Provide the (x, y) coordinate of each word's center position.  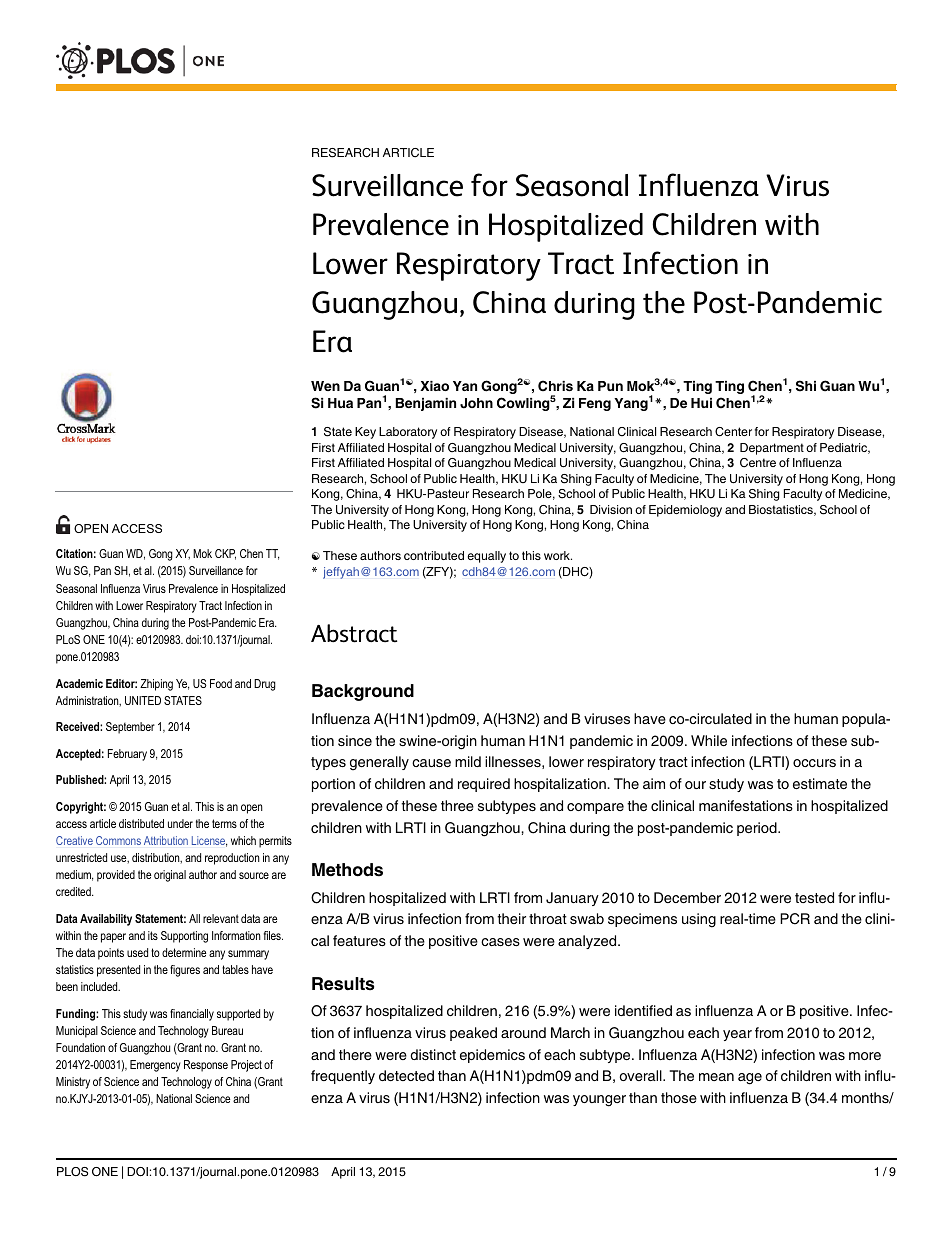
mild (468, 761)
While (709, 740)
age (750, 1079)
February (127, 755)
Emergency (155, 1066)
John (476, 403)
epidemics (492, 1056)
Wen (325, 386)
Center (733, 432)
